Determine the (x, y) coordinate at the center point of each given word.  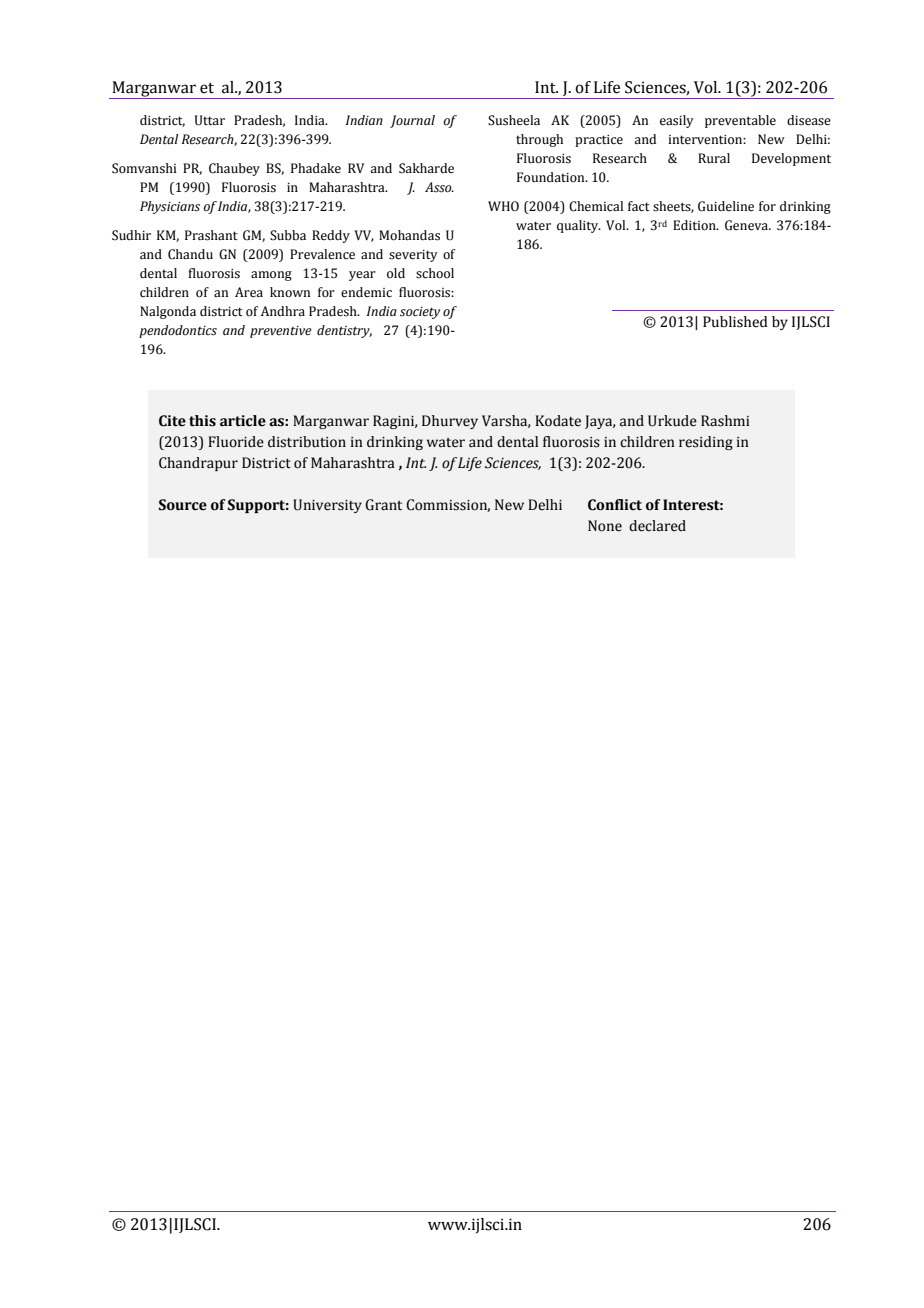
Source (183, 505)
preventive (281, 332)
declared (657, 526)
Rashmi (725, 421)
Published (735, 322)
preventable (740, 121)
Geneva (747, 225)
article (243, 421)
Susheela (514, 120)
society (420, 313)
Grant (383, 505)
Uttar (210, 120)
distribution (307, 442)
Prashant (211, 235)
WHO (503, 206)
